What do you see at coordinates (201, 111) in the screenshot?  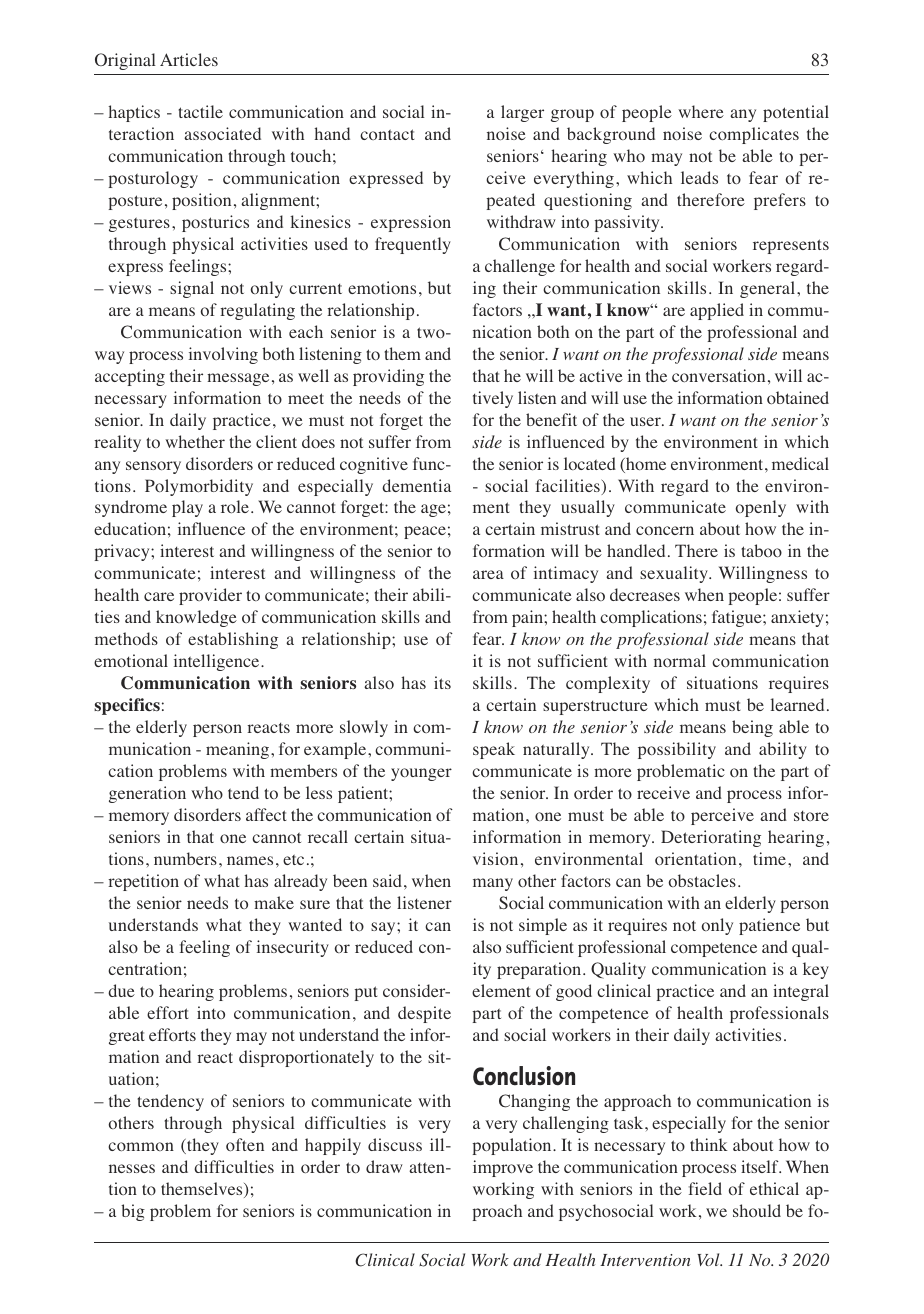 I see `tactile` at bounding box center [201, 111].
